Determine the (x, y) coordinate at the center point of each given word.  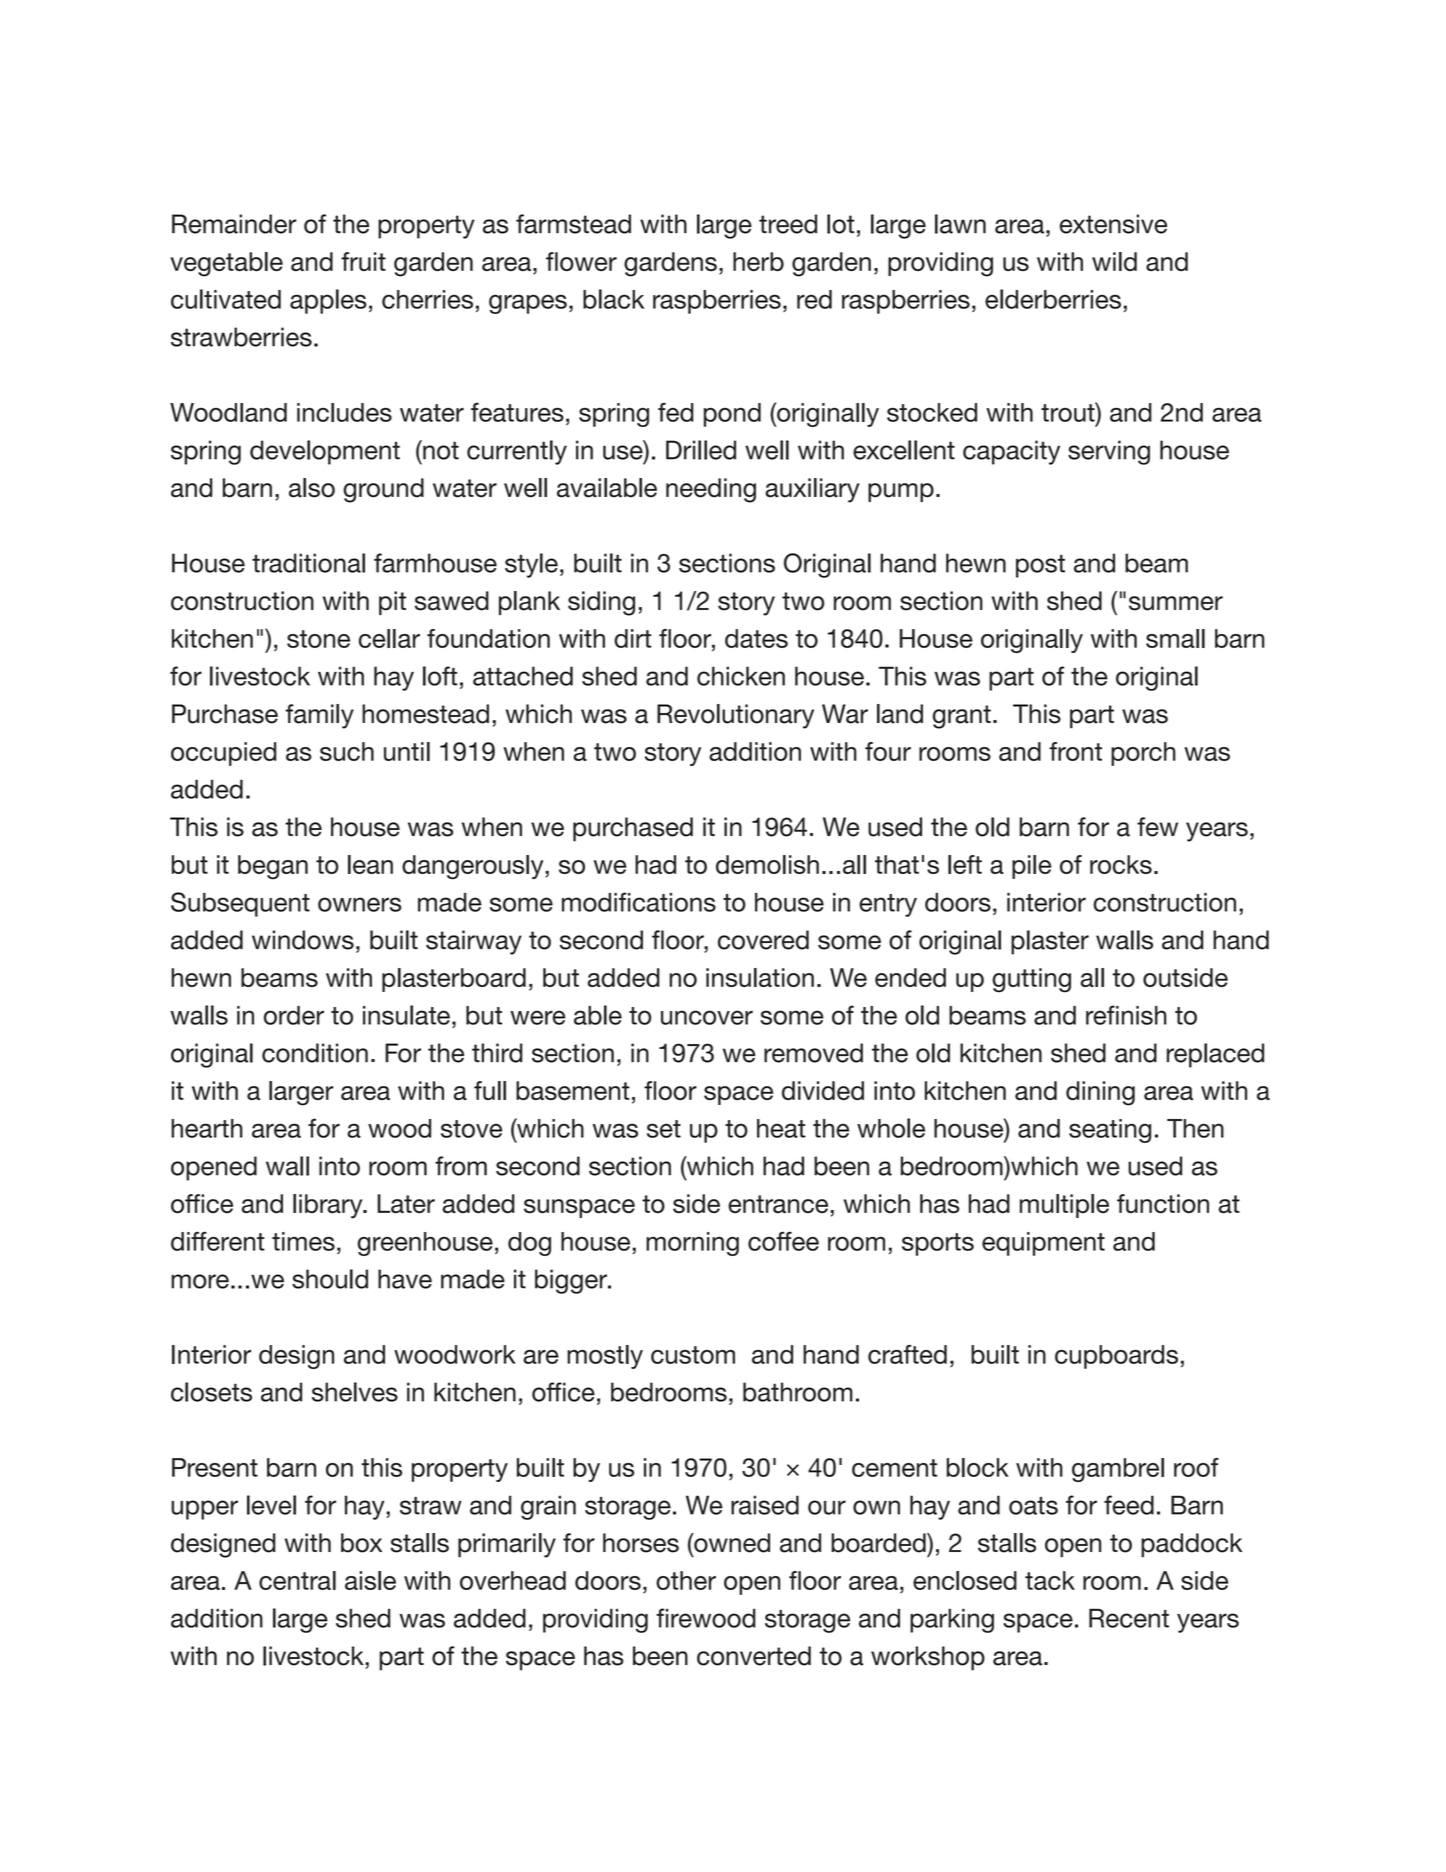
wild (1114, 261)
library (329, 1206)
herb (758, 261)
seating (1110, 1131)
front (1075, 751)
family (320, 716)
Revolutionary (735, 716)
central (297, 1580)
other (686, 1580)
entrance (778, 1204)
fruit (363, 261)
